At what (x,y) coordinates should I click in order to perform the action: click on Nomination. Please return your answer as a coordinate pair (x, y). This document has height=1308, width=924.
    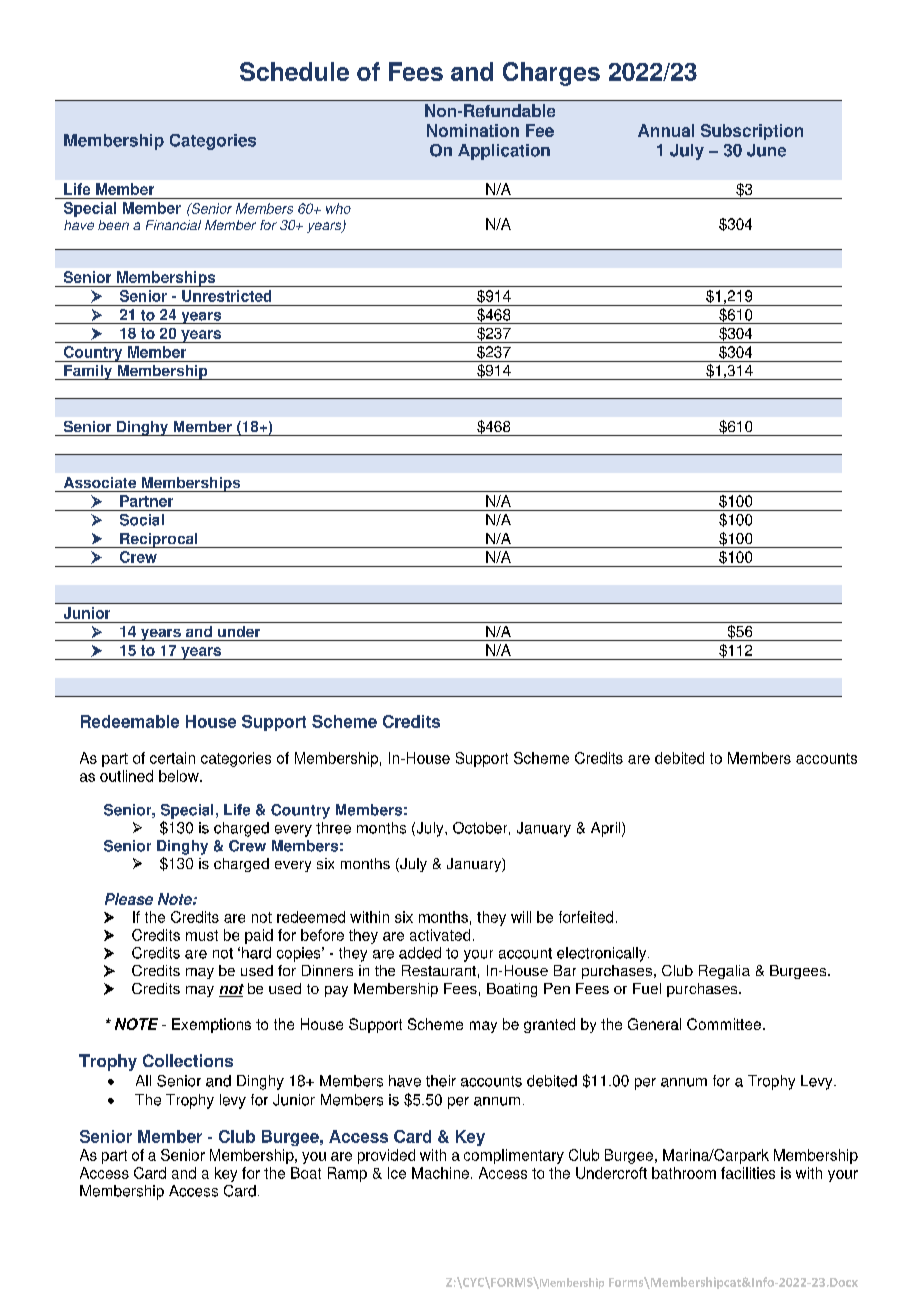
    Looking at the image, I should click on (473, 130).
